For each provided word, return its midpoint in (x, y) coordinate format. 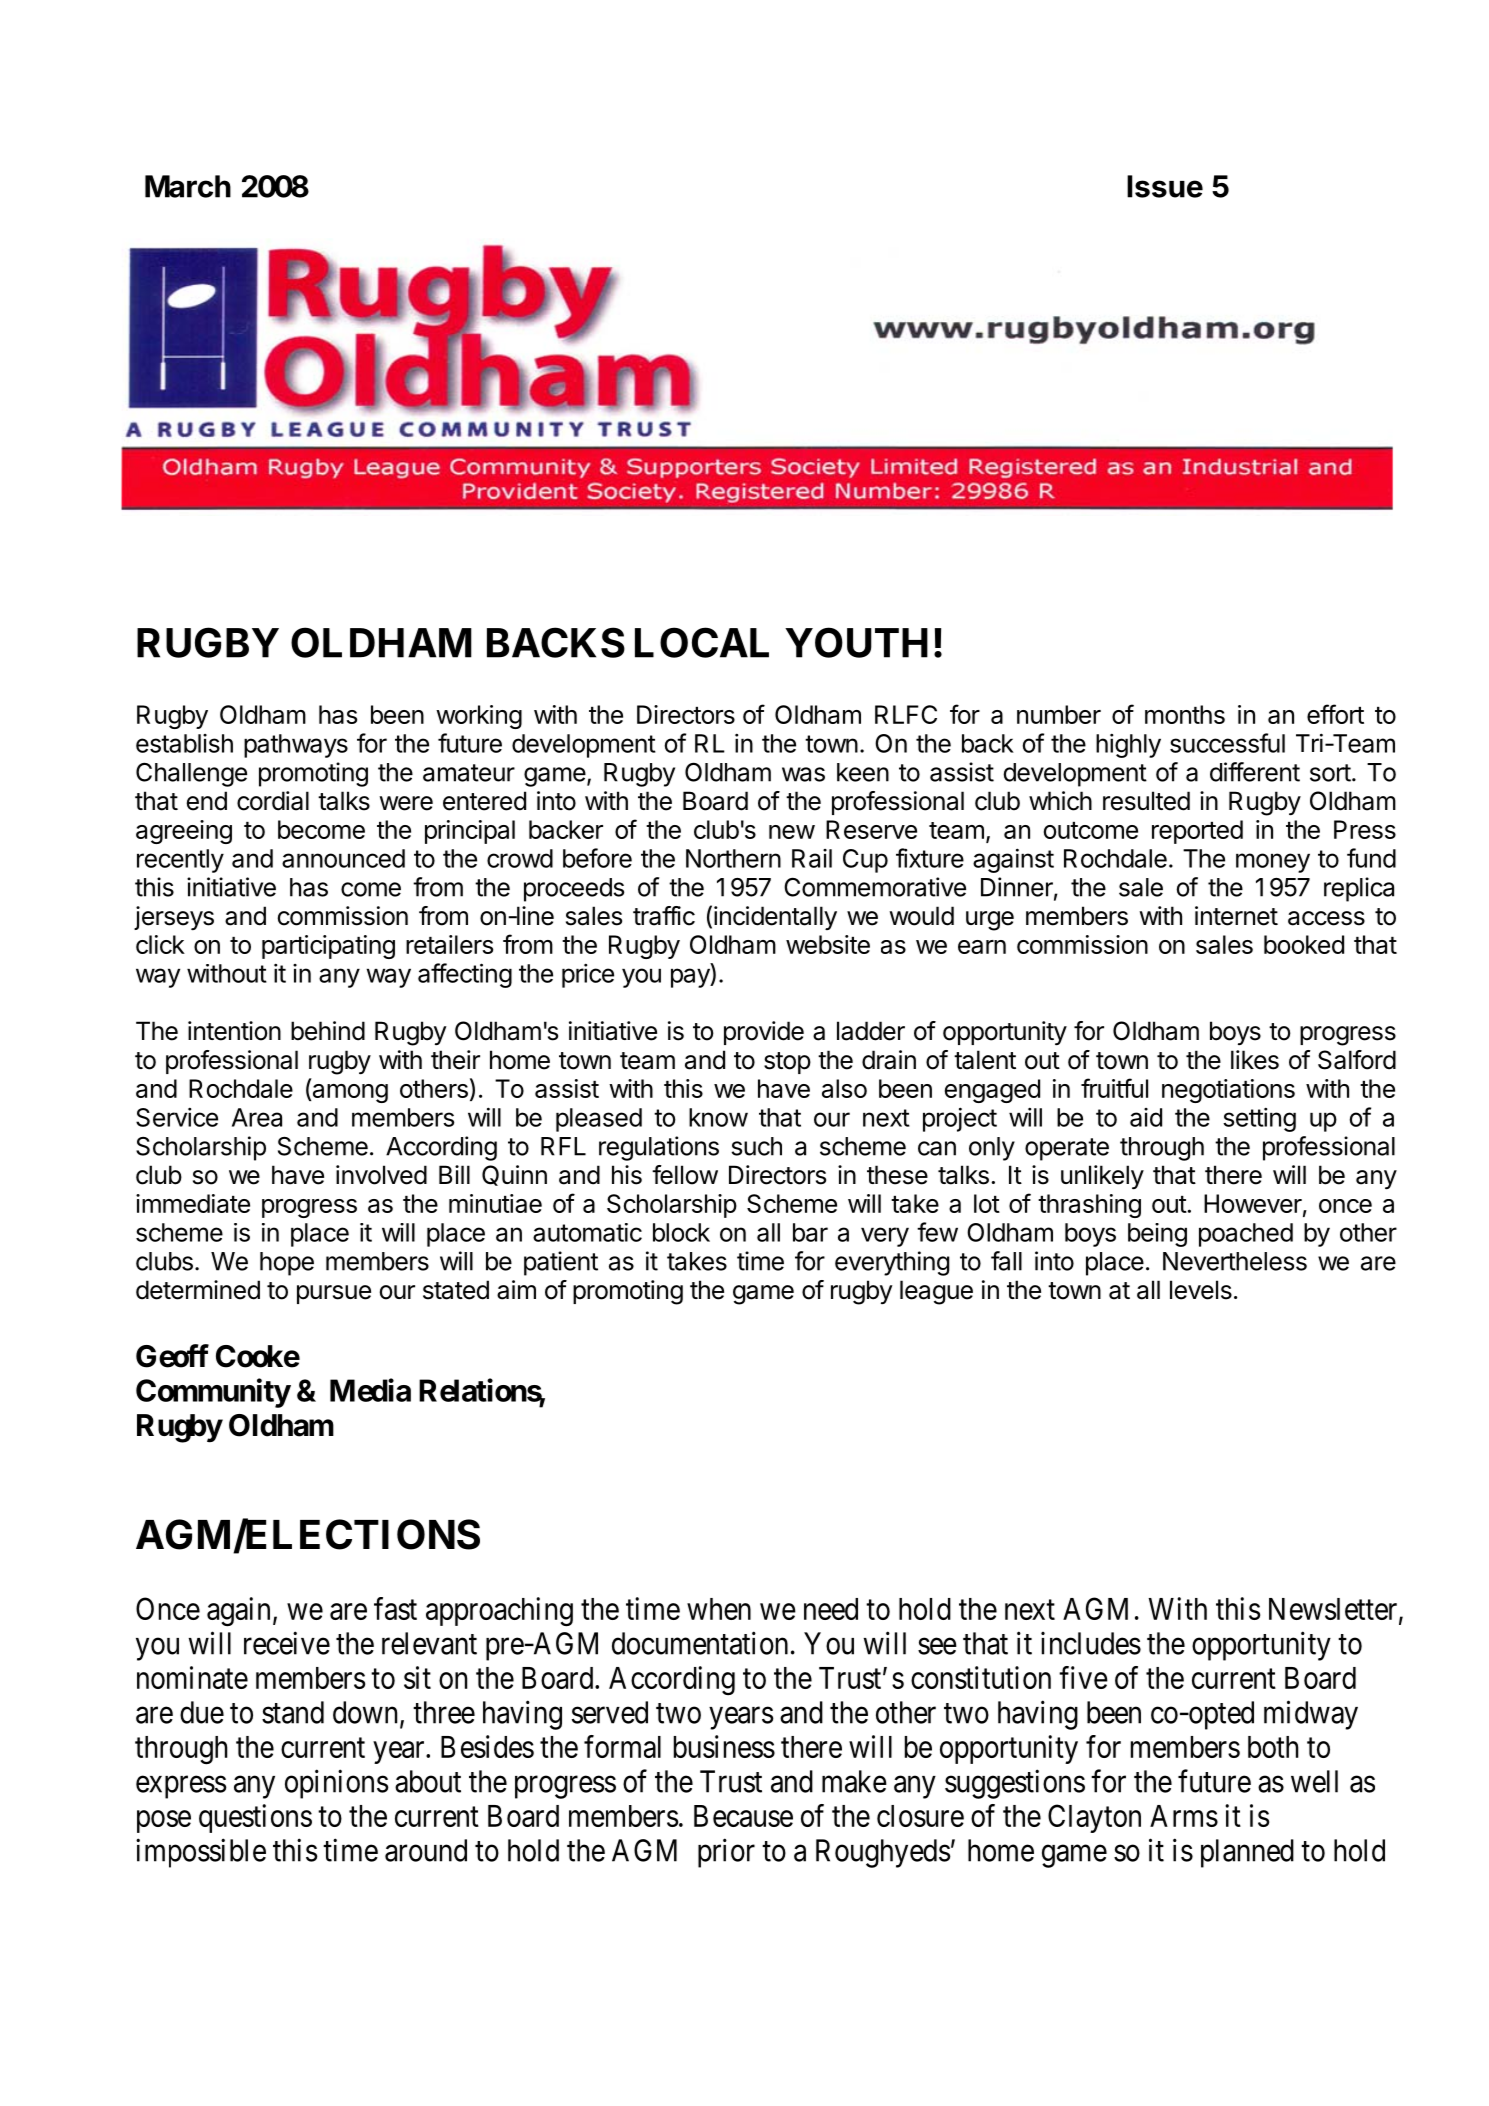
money (1273, 863)
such (756, 1146)
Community (213, 1393)
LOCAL (702, 642)
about (428, 1781)
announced (343, 858)
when (719, 1609)
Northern (733, 858)
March (188, 186)
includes (1091, 1643)
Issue (1165, 186)
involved (381, 1175)
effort (1335, 714)
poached (1246, 1235)
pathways (296, 746)
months (1185, 714)
